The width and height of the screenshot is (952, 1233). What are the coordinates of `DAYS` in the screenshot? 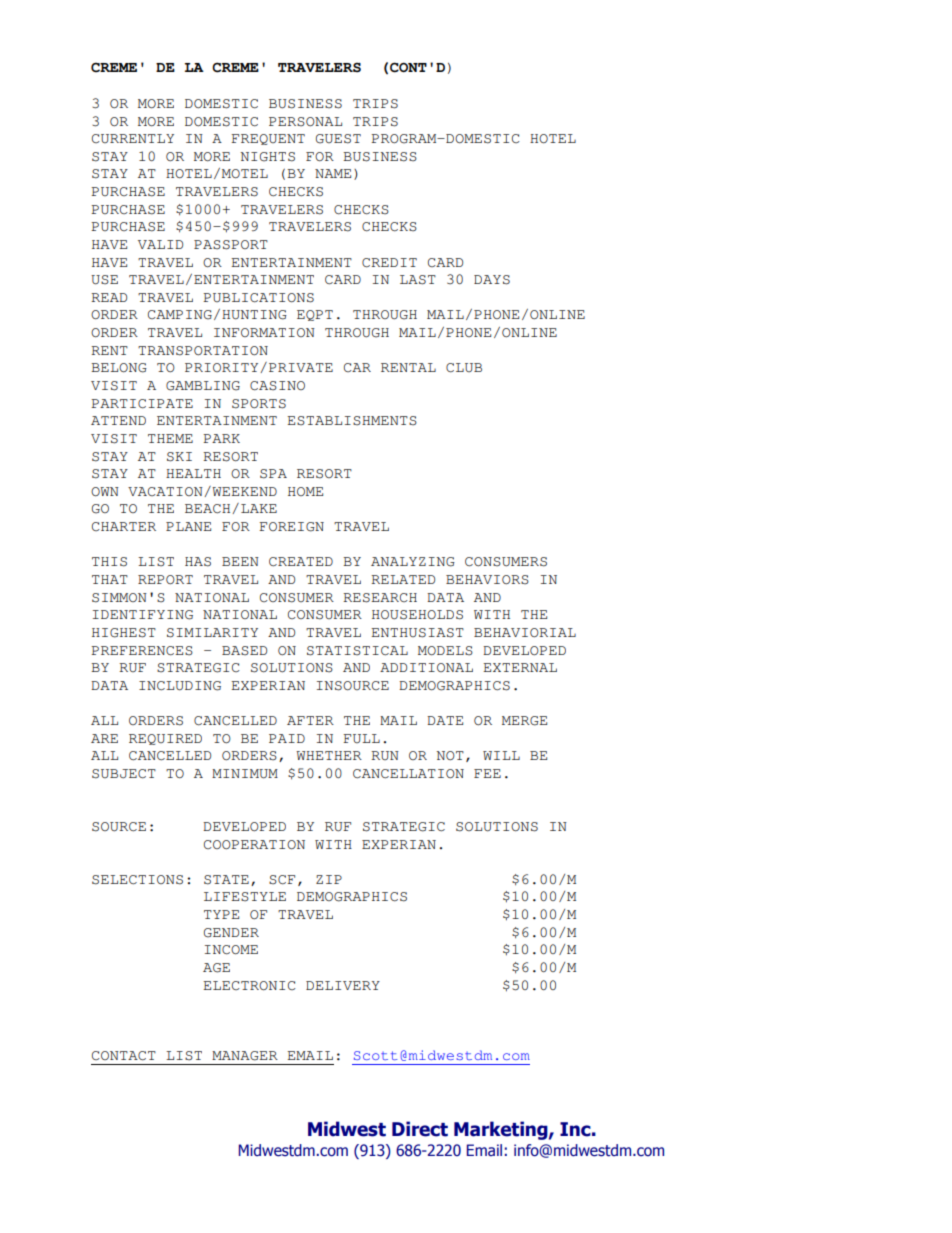 It's located at (492, 280).
